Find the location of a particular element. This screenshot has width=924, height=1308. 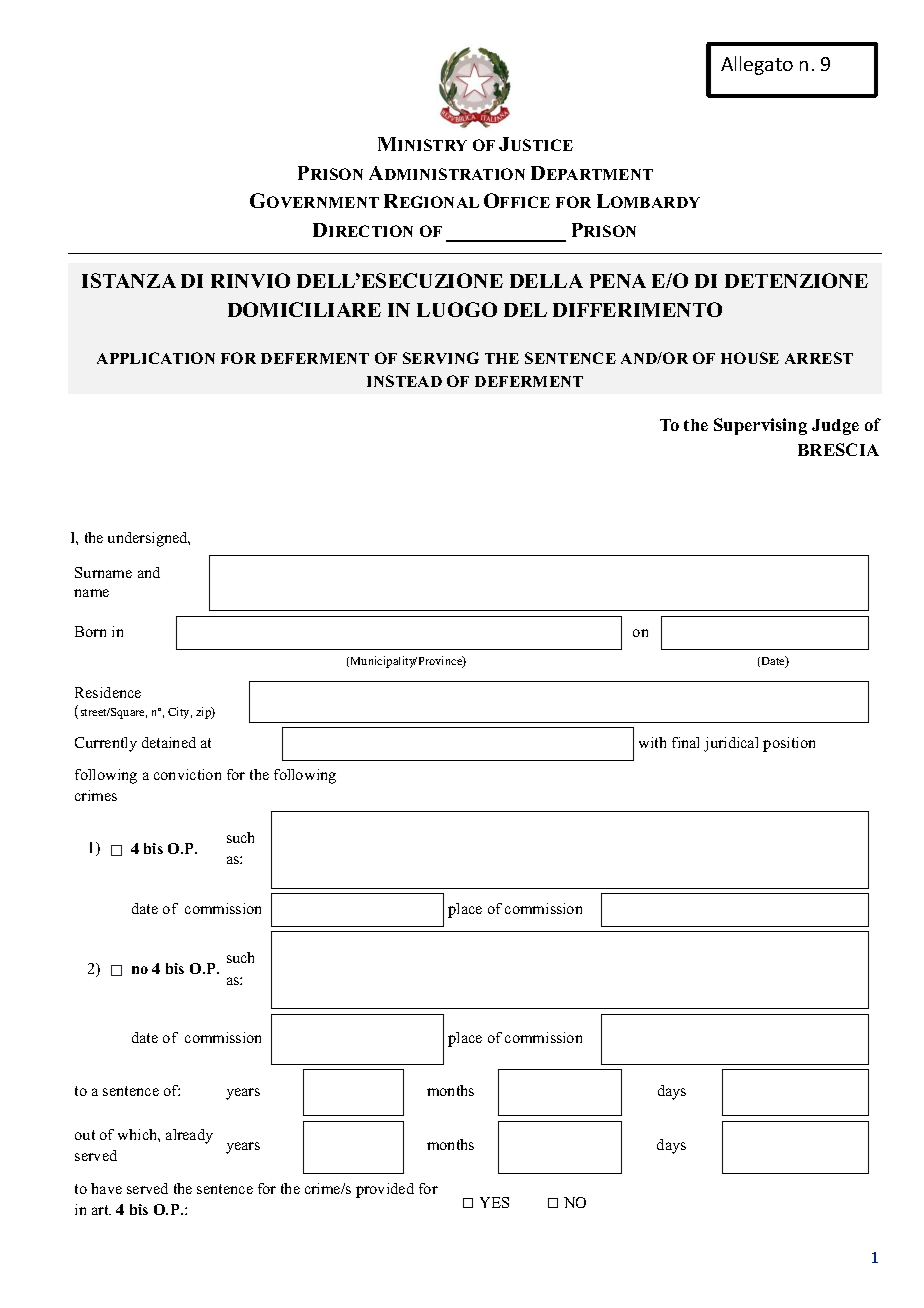

HOUSE is located at coordinates (750, 358).
